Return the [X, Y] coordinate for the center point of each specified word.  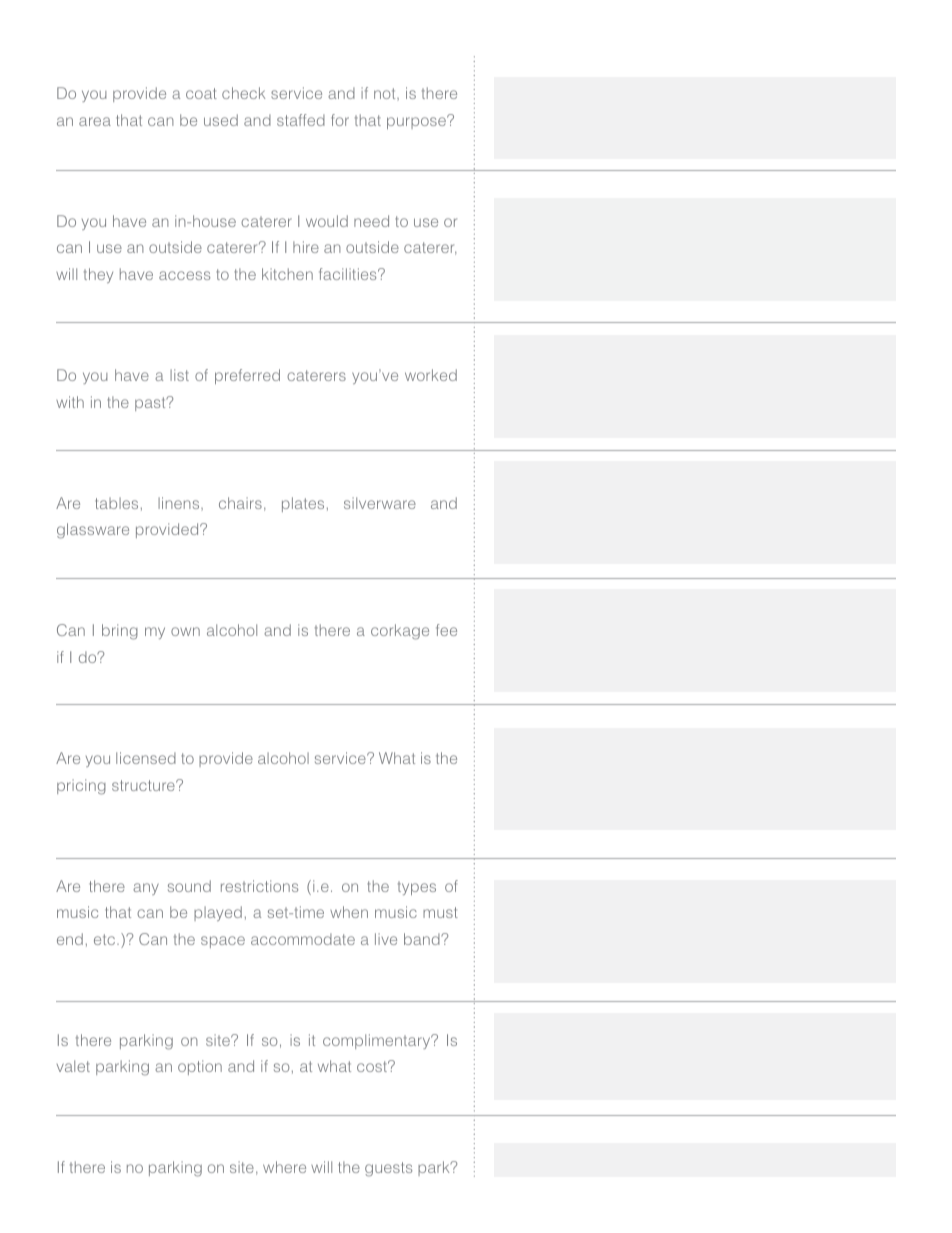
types [417, 888]
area [95, 121]
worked [431, 375]
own [185, 631]
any [146, 889]
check [243, 93]
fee [446, 630]
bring [120, 632]
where [284, 1167]
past [151, 404]
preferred [247, 376]
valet [73, 1066]
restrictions [259, 886]
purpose [417, 122]
